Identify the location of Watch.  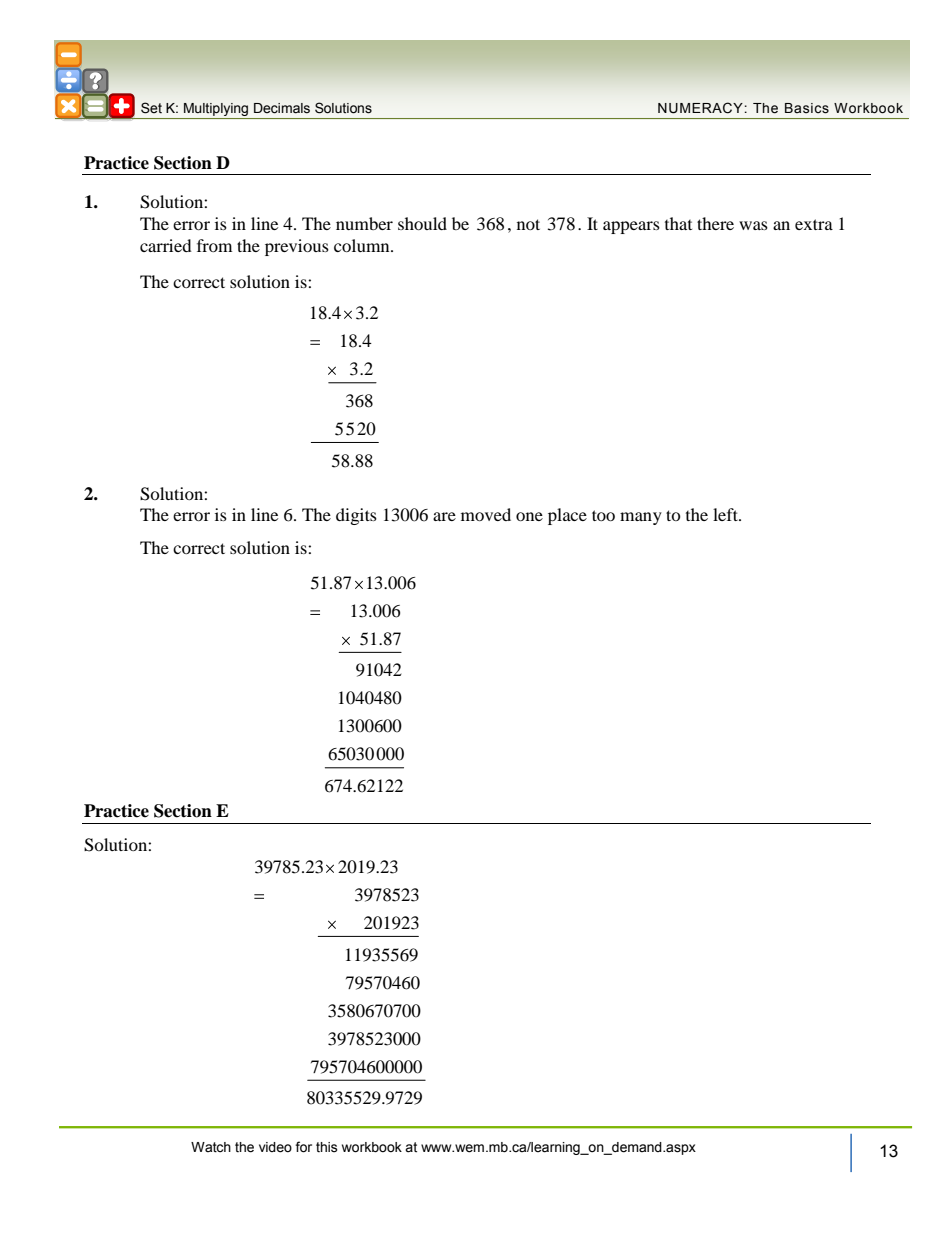
(211, 1147).
